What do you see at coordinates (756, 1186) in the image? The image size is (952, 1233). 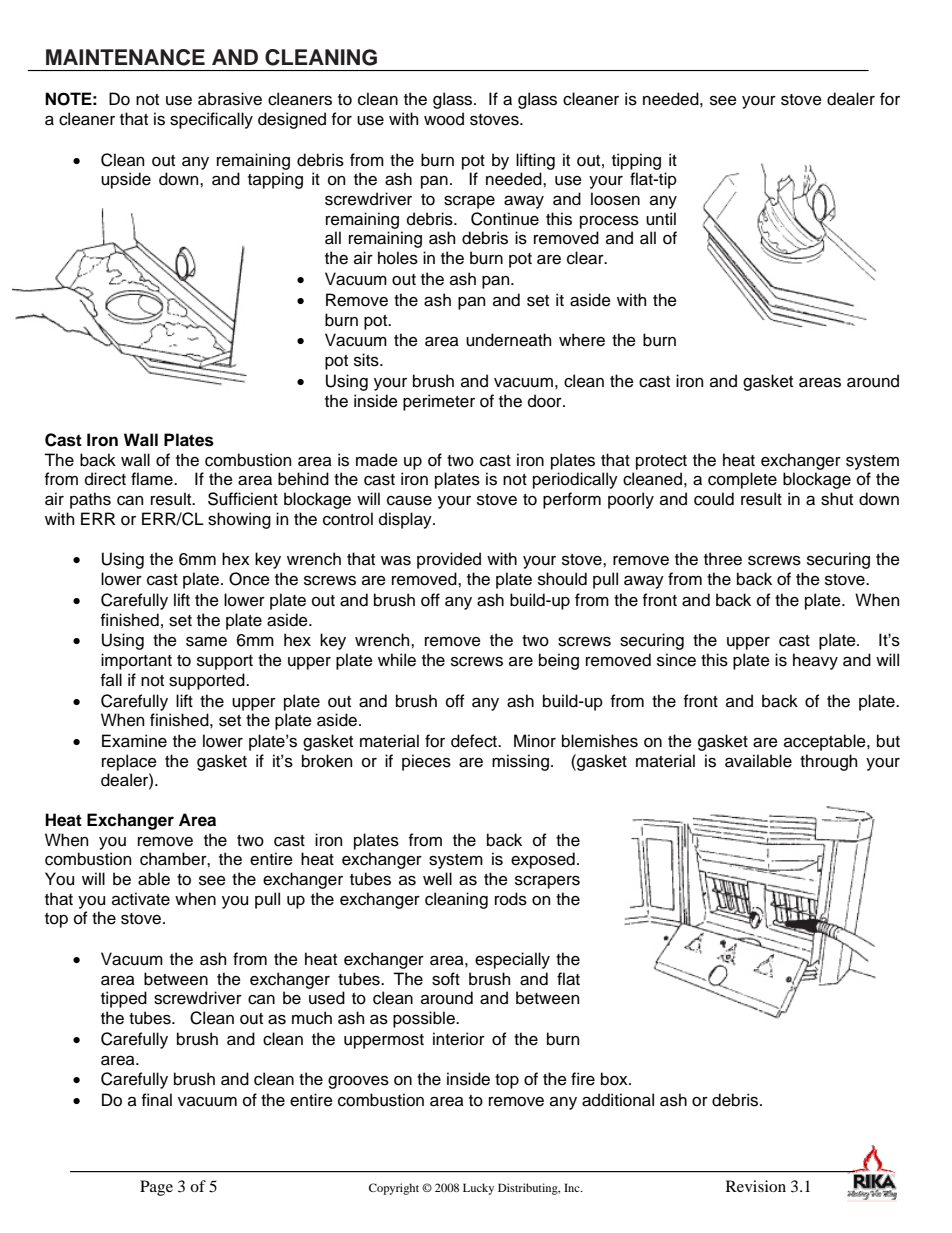 I see `Revision` at bounding box center [756, 1186].
